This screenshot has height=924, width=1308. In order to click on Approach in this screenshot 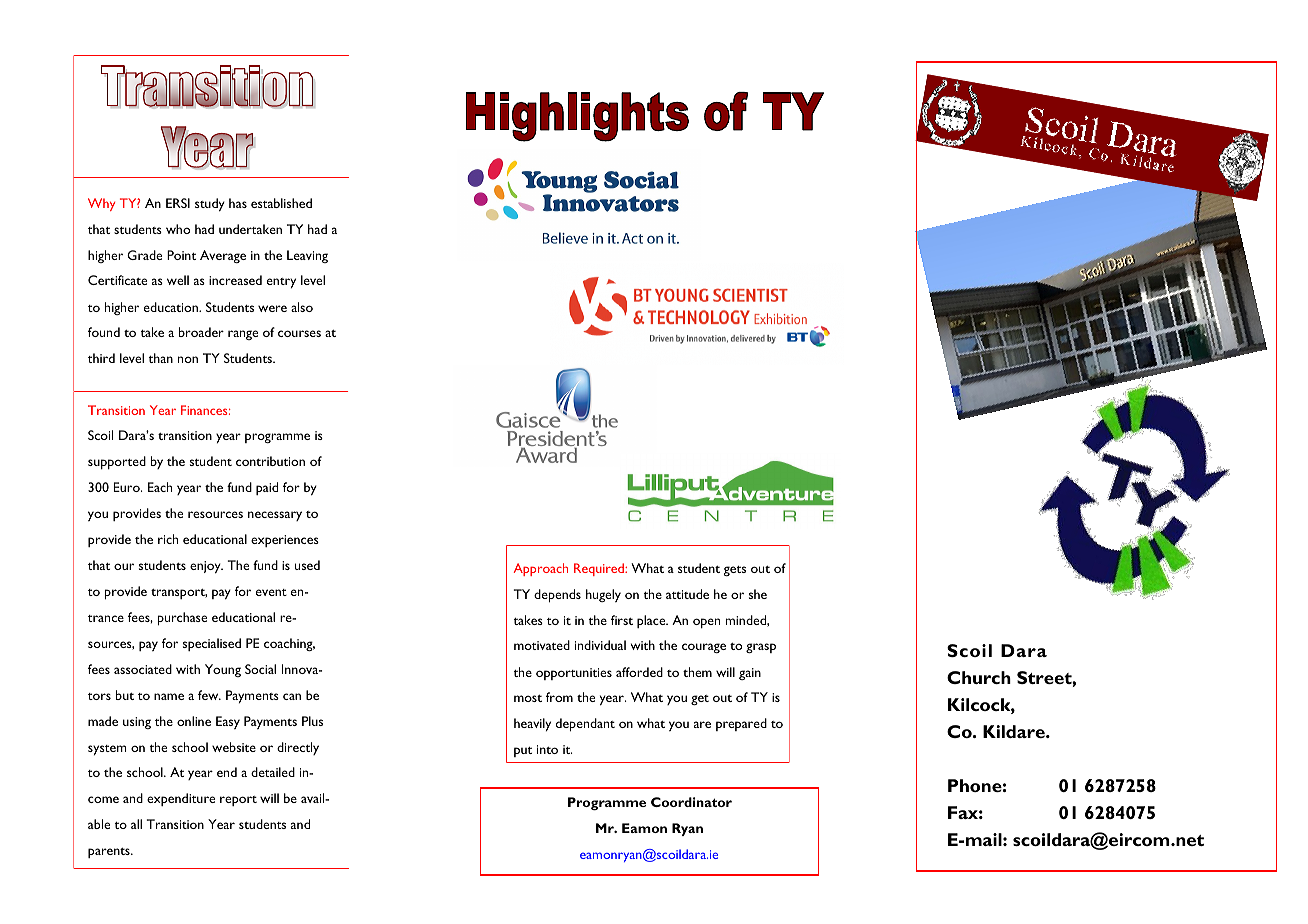, I will do `click(540, 569)`.
